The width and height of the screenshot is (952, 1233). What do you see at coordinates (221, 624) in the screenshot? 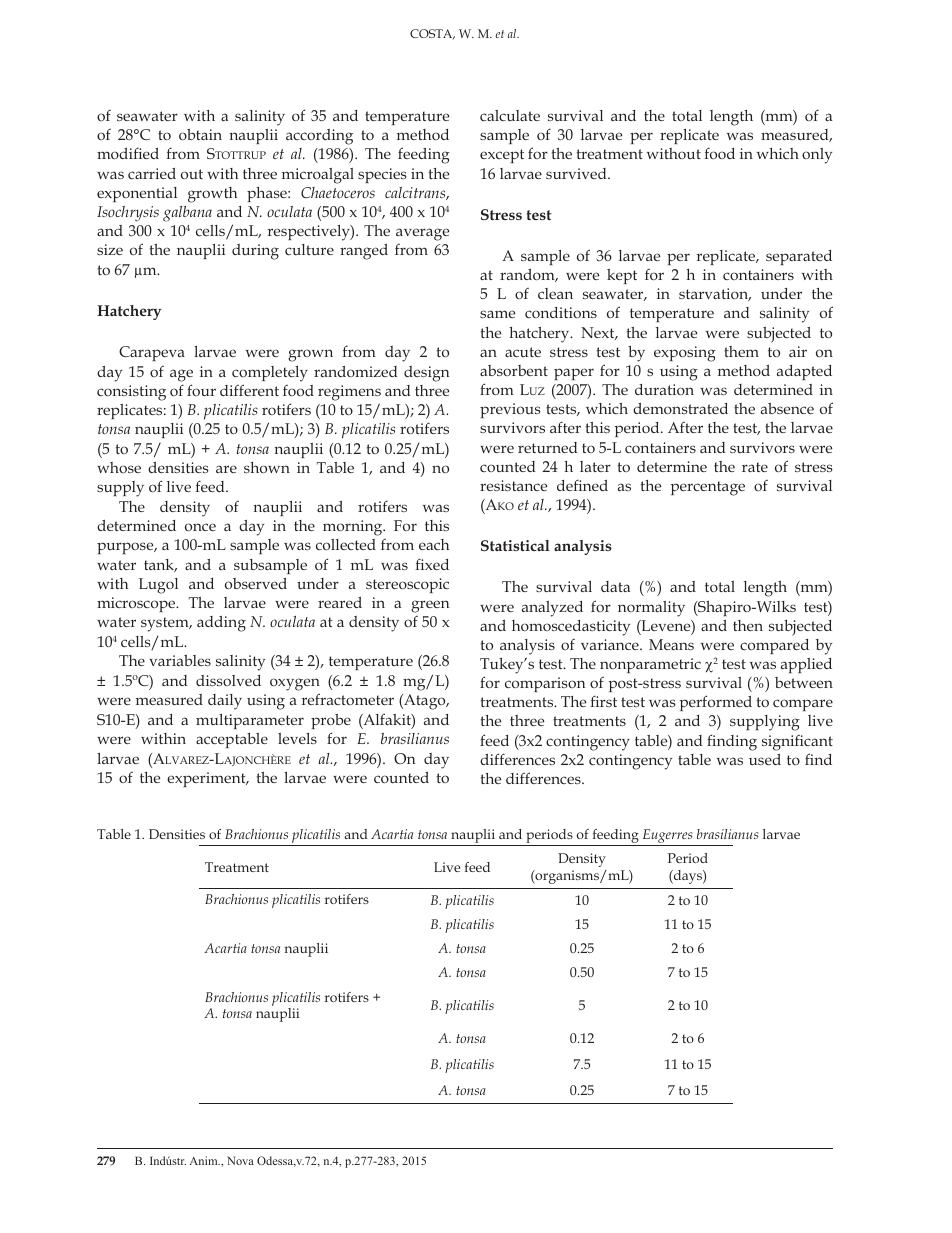
I see `adding` at bounding box center [221, 624].
